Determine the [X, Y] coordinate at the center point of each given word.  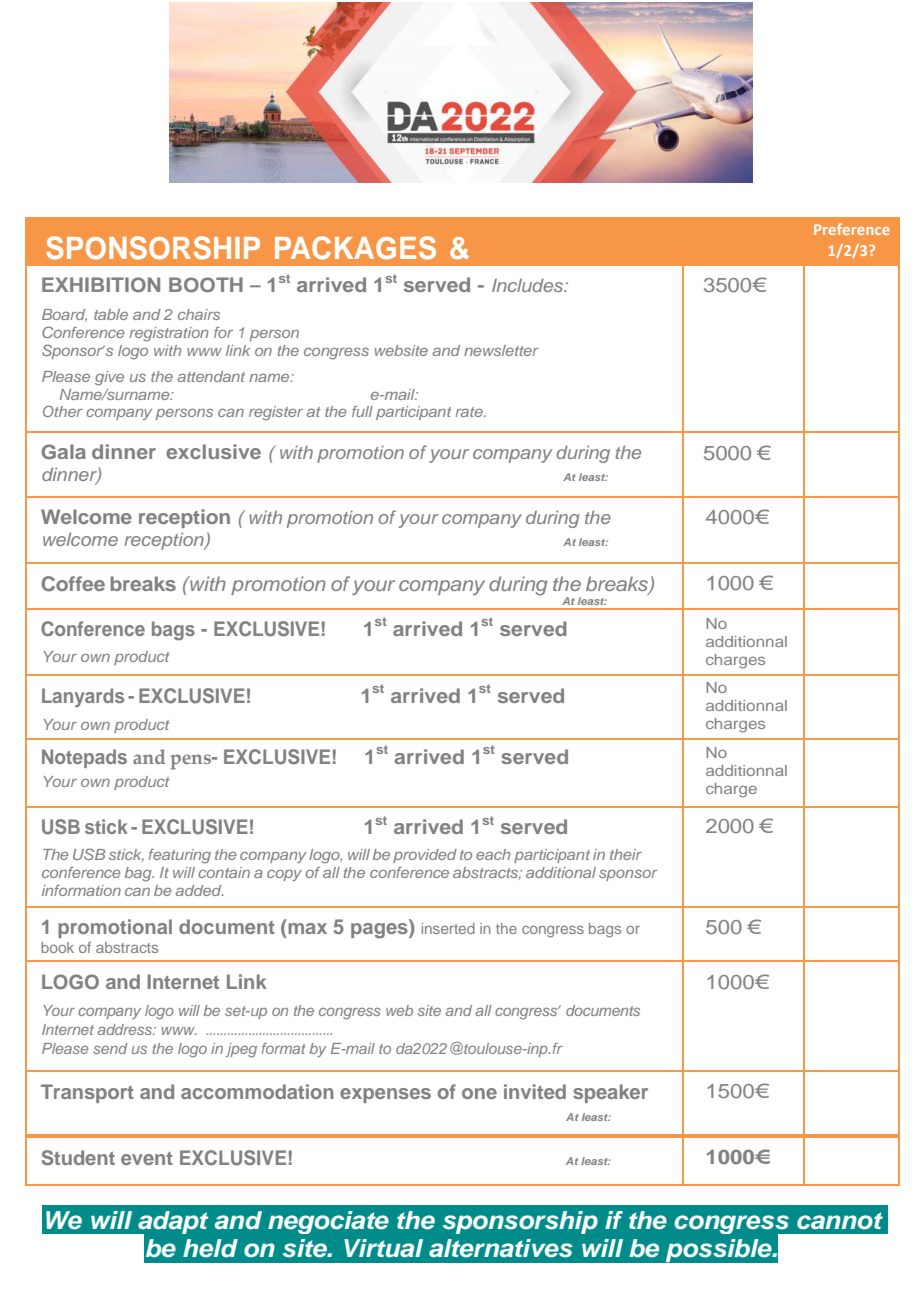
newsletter [501, 350]
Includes [529, 285]
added [199, 890]
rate [470, 412]
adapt [172, 1223]
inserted [448, 928]
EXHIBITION [101, 285]
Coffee [73, 584]
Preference [852, 229]
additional [561, 872]
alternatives [501, 1248]
